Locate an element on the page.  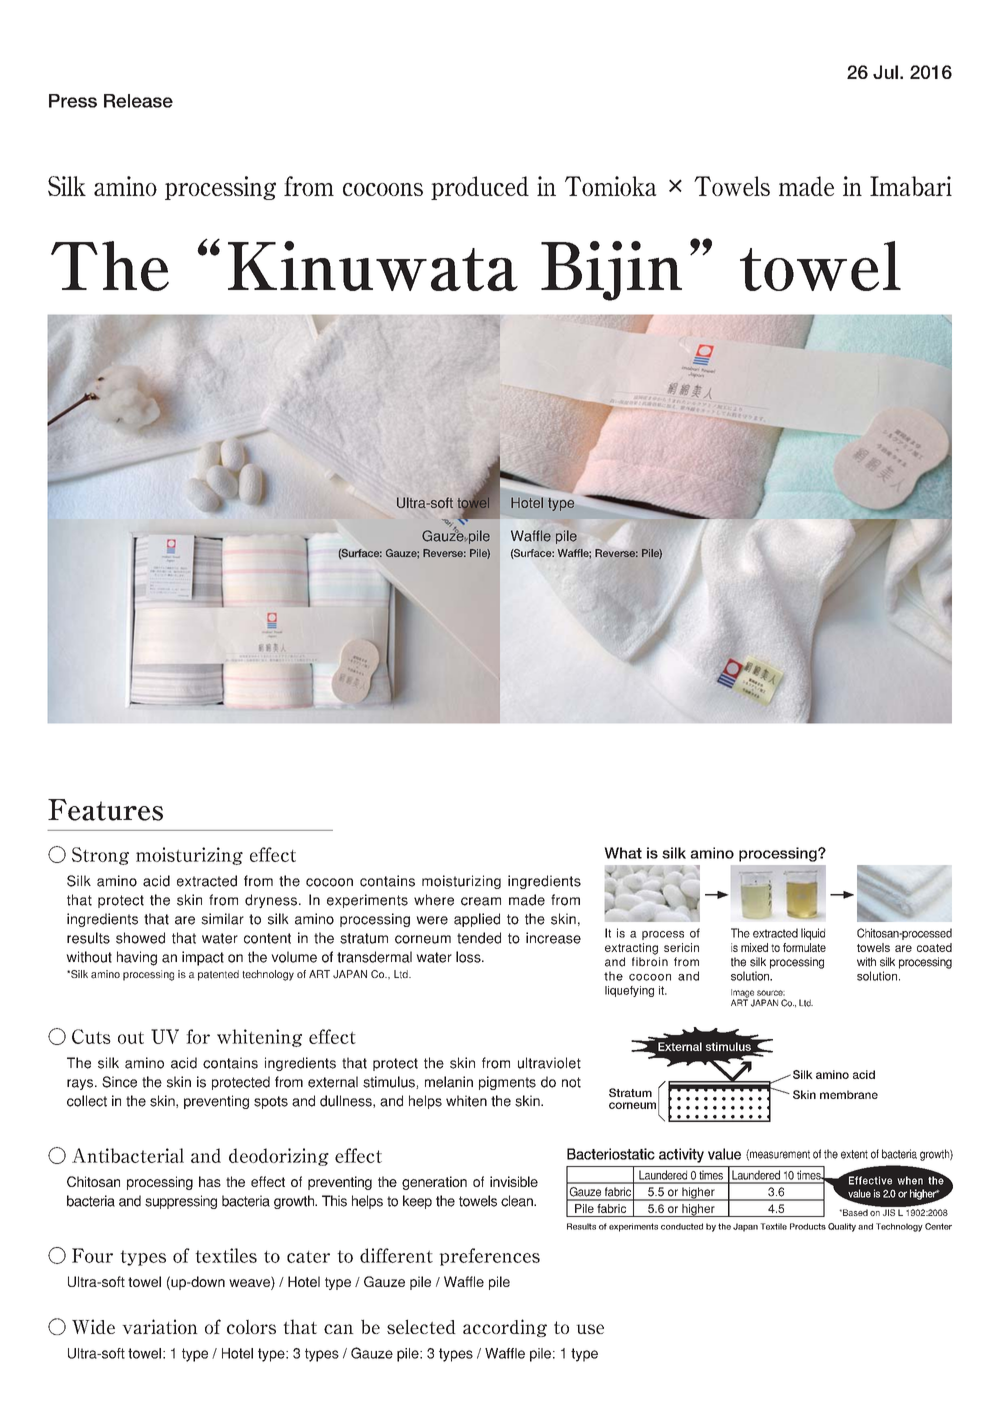
similar is located at coordinates (222, 919).
